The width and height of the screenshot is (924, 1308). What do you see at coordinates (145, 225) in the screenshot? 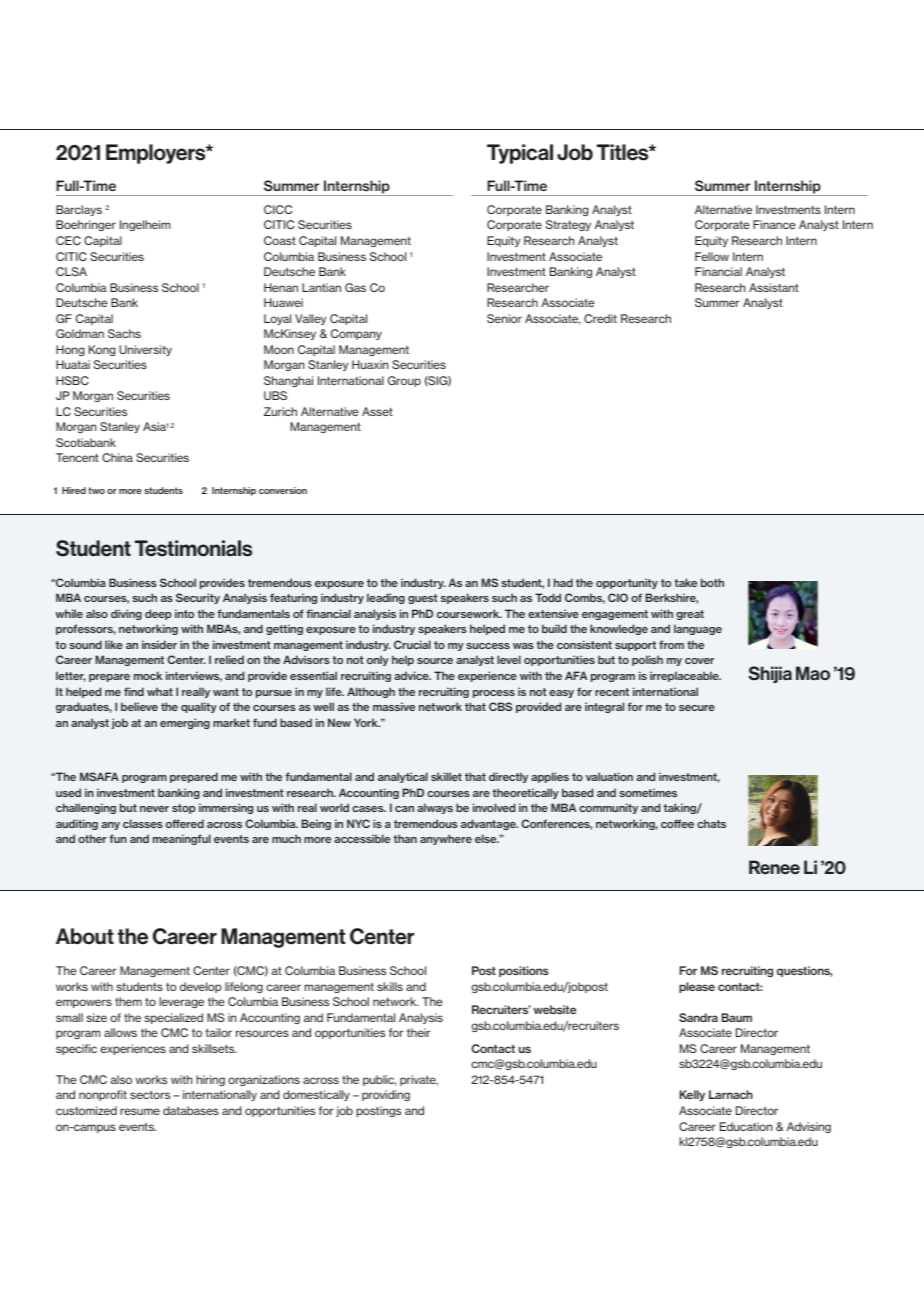
I see `Ingelheim` at bounding box center [145, 225].
